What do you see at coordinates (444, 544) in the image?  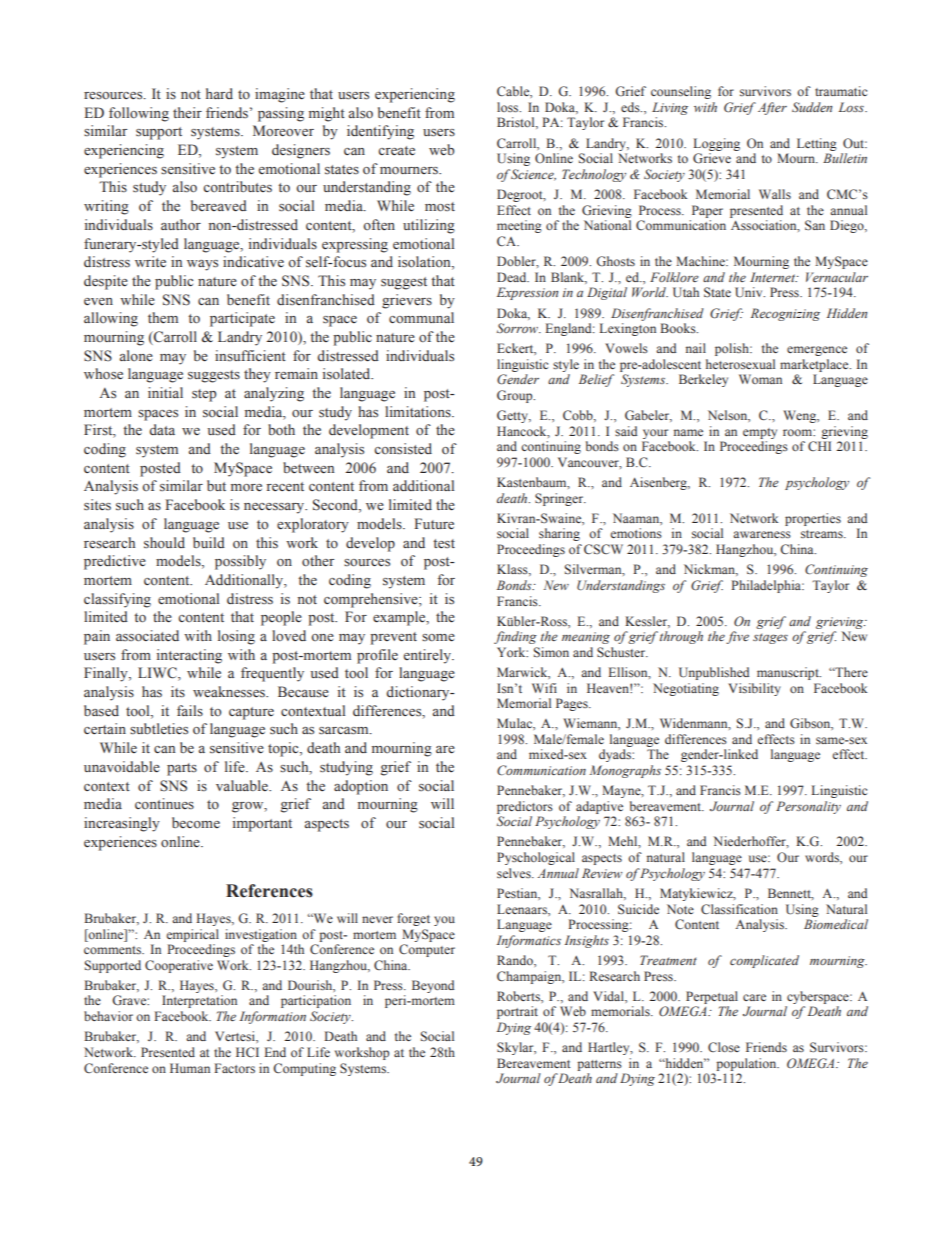 I see `test` at bounding box center [444, 544].
